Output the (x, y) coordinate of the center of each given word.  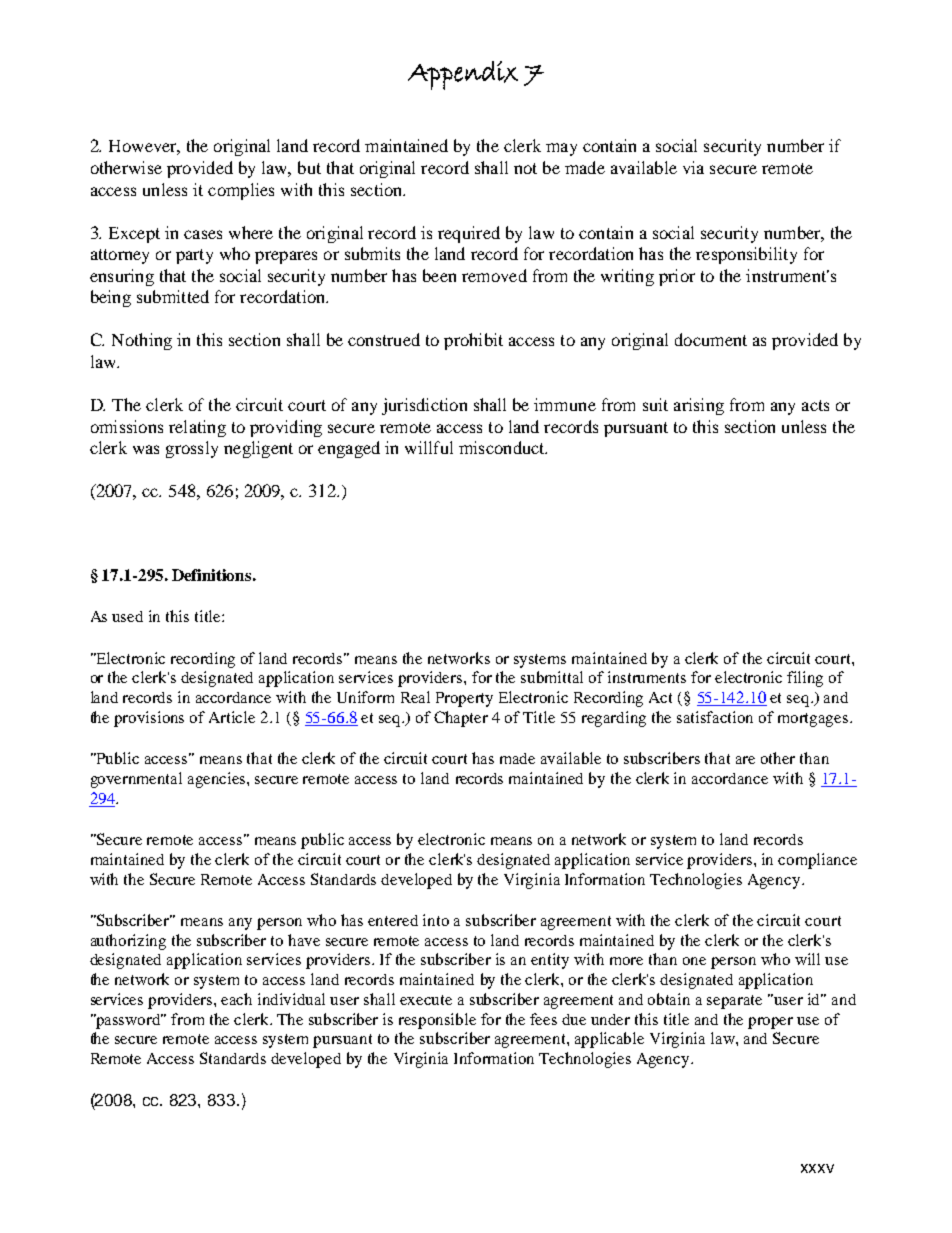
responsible (437, 1021)
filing (805, 679)
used (127, 616)
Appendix (463, 75)
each (236, 999)
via (693, 167)
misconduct (503, 447)
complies (241, 191)
